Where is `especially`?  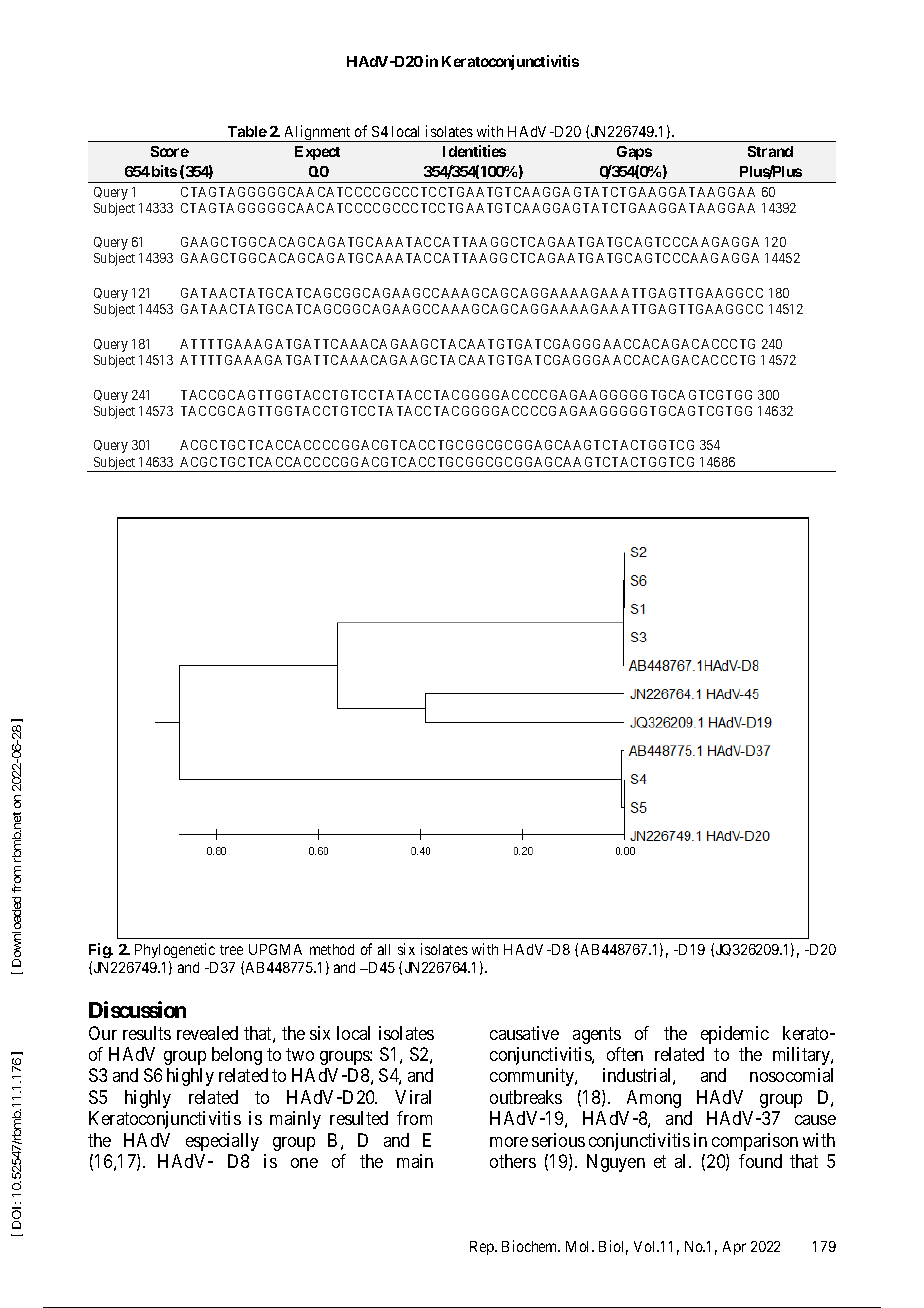 especially is located at coordinates (222, 1142).
